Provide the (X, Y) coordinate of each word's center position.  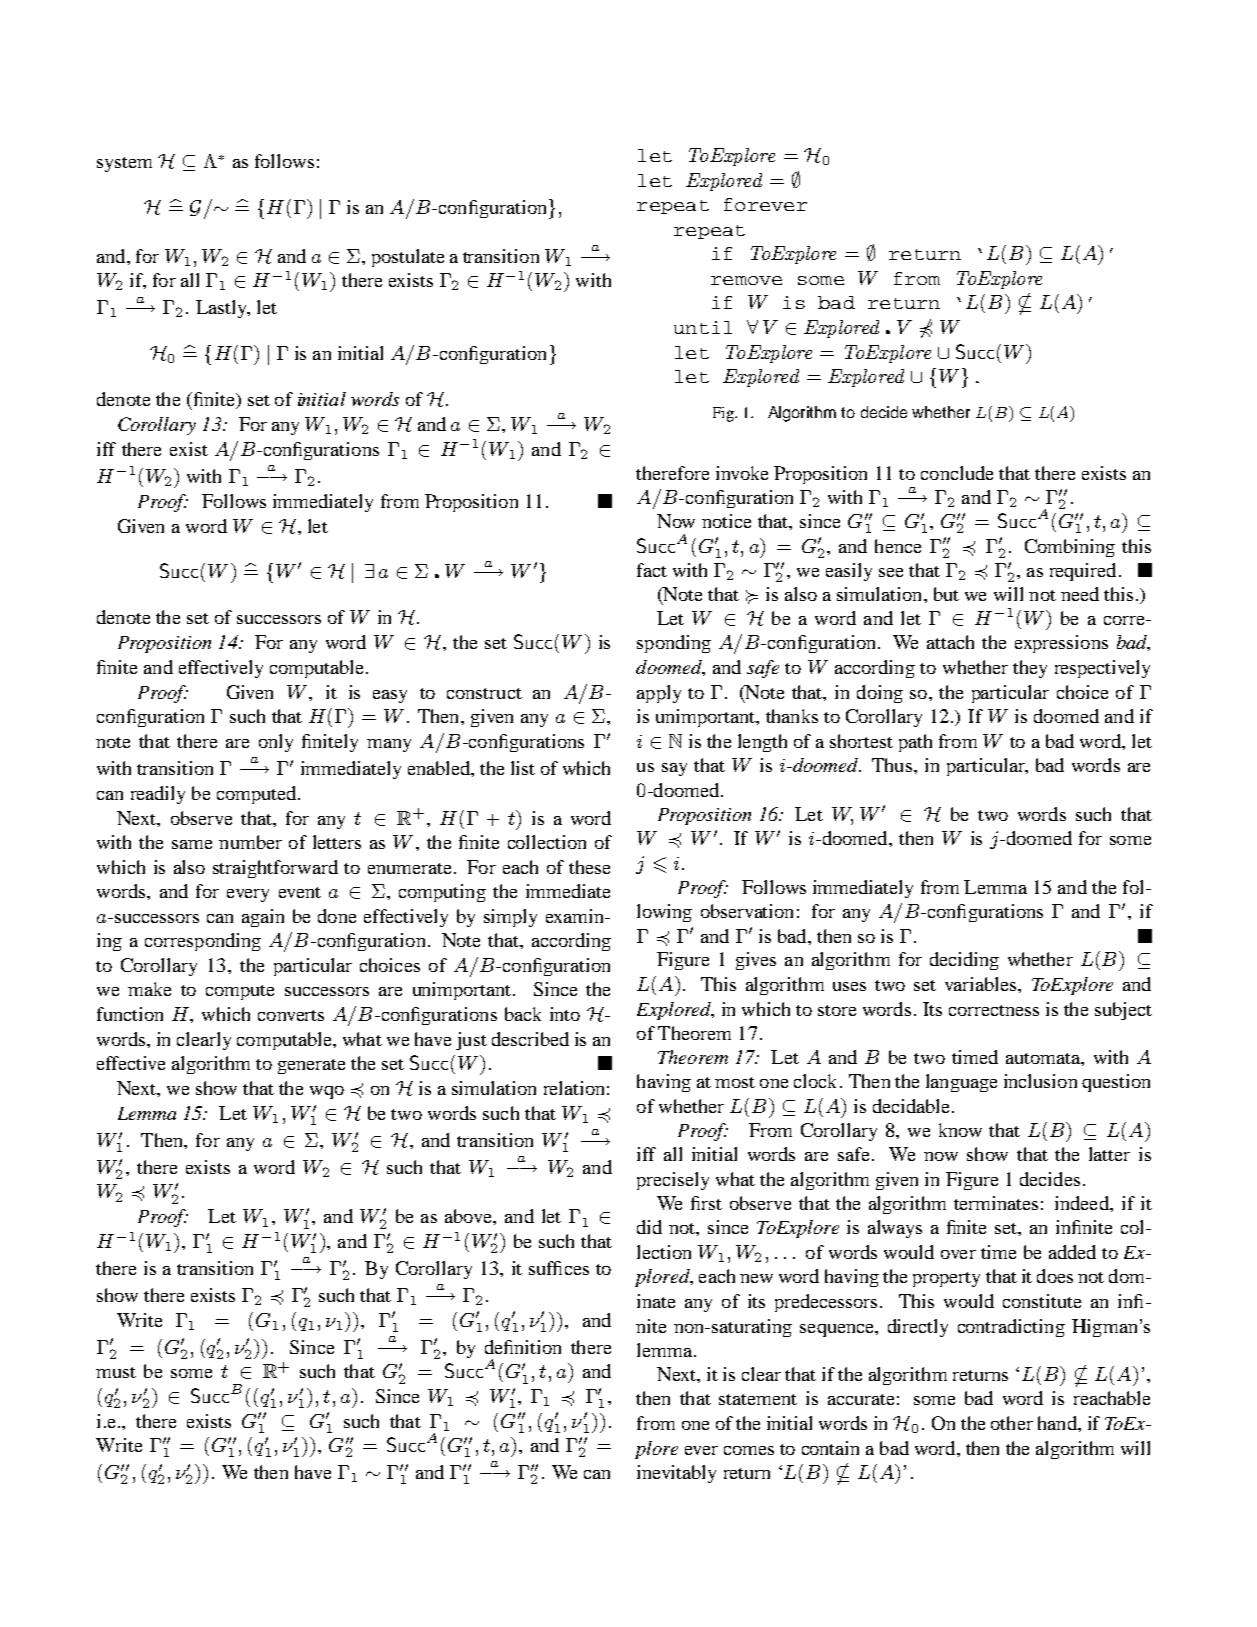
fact (652, 570)
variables (982, 984)
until (703, 327)
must (116, 1372)
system (124, 164)
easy (390, 696)
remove (746, 280)
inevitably (676, 1474)
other (1012, 1423)
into (565, 1014)
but (946, 594)
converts (291, 1015)
